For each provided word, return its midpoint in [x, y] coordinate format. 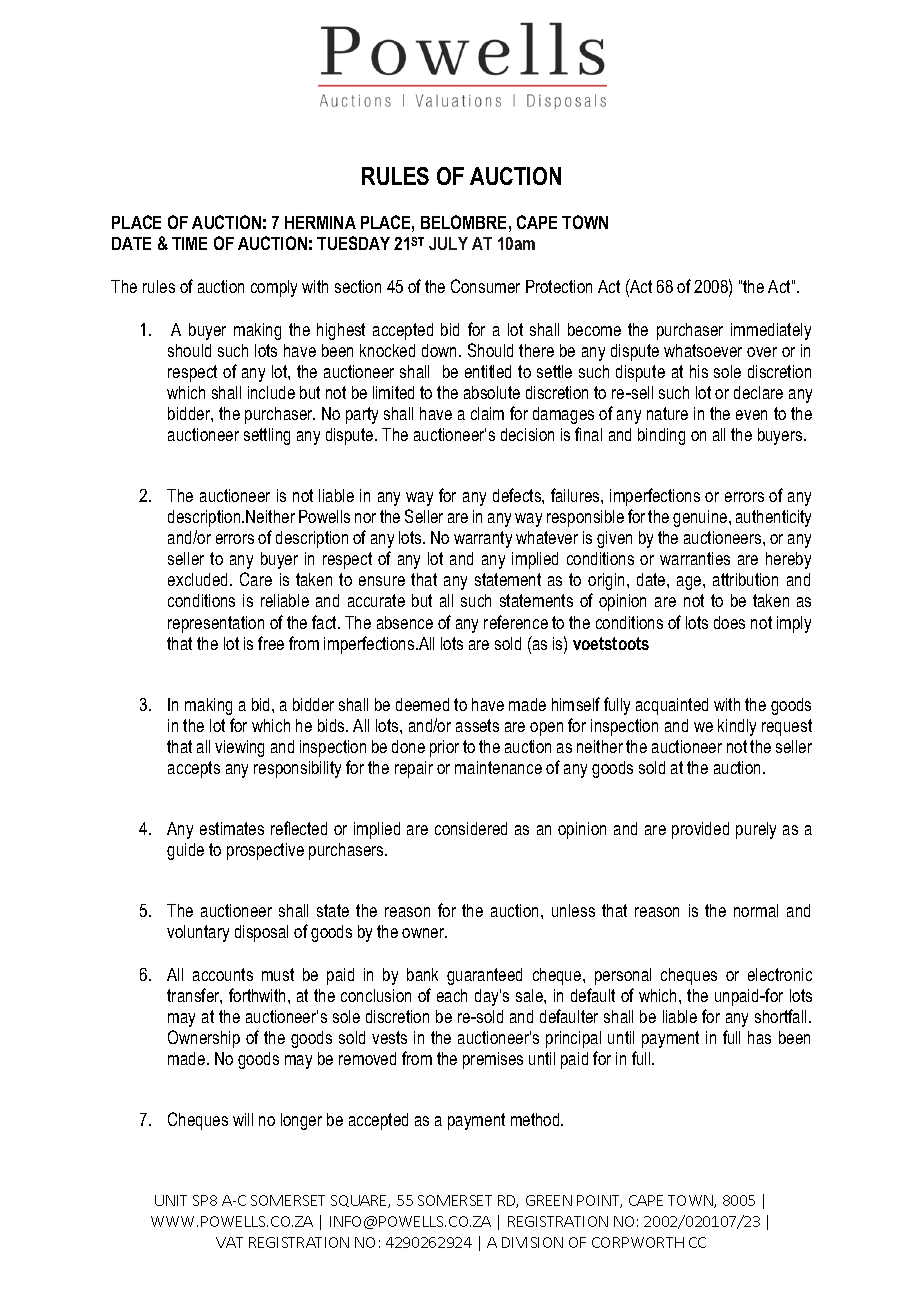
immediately [771, 331]
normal [756, 910]
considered [471, 828]
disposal [261, 933]
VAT [229, 1242]
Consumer [485, 286]
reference [516, 622]
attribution [745, 579]
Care [256, 579]
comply [274, 288]
